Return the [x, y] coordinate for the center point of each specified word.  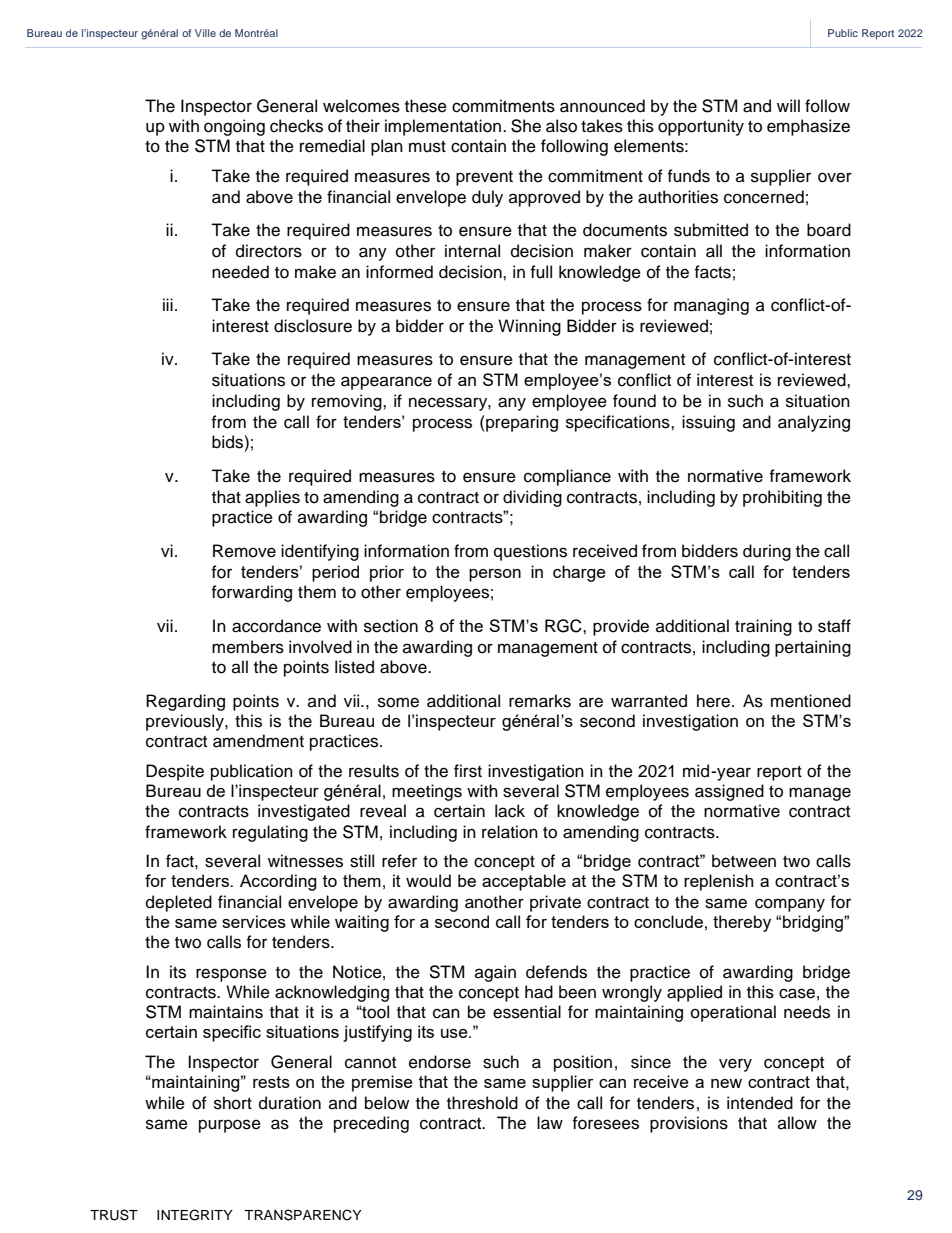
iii [168, 304]
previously [186, 722]
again [495, 973]
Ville [205, 33]
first [468, 771]
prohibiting [782, 498]
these [426, 106]
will [788, 105]
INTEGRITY [195, 1215]
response [231, 975]
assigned [729, 792]
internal [472, 251]
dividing [532, 498]
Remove [244, 551]
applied [694, 993]
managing [711, 306]
